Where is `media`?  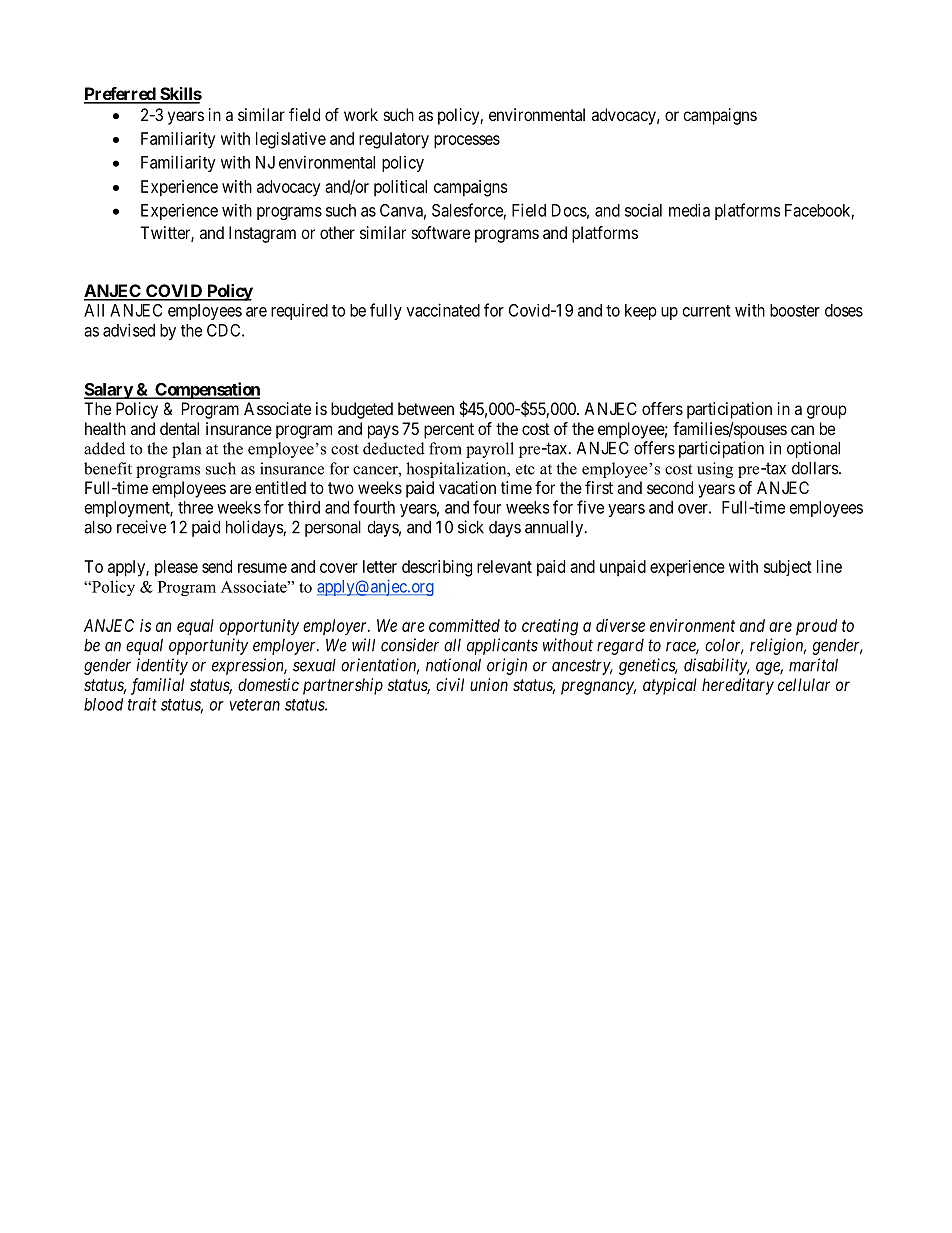 media is located at coordinates (689, 210).
